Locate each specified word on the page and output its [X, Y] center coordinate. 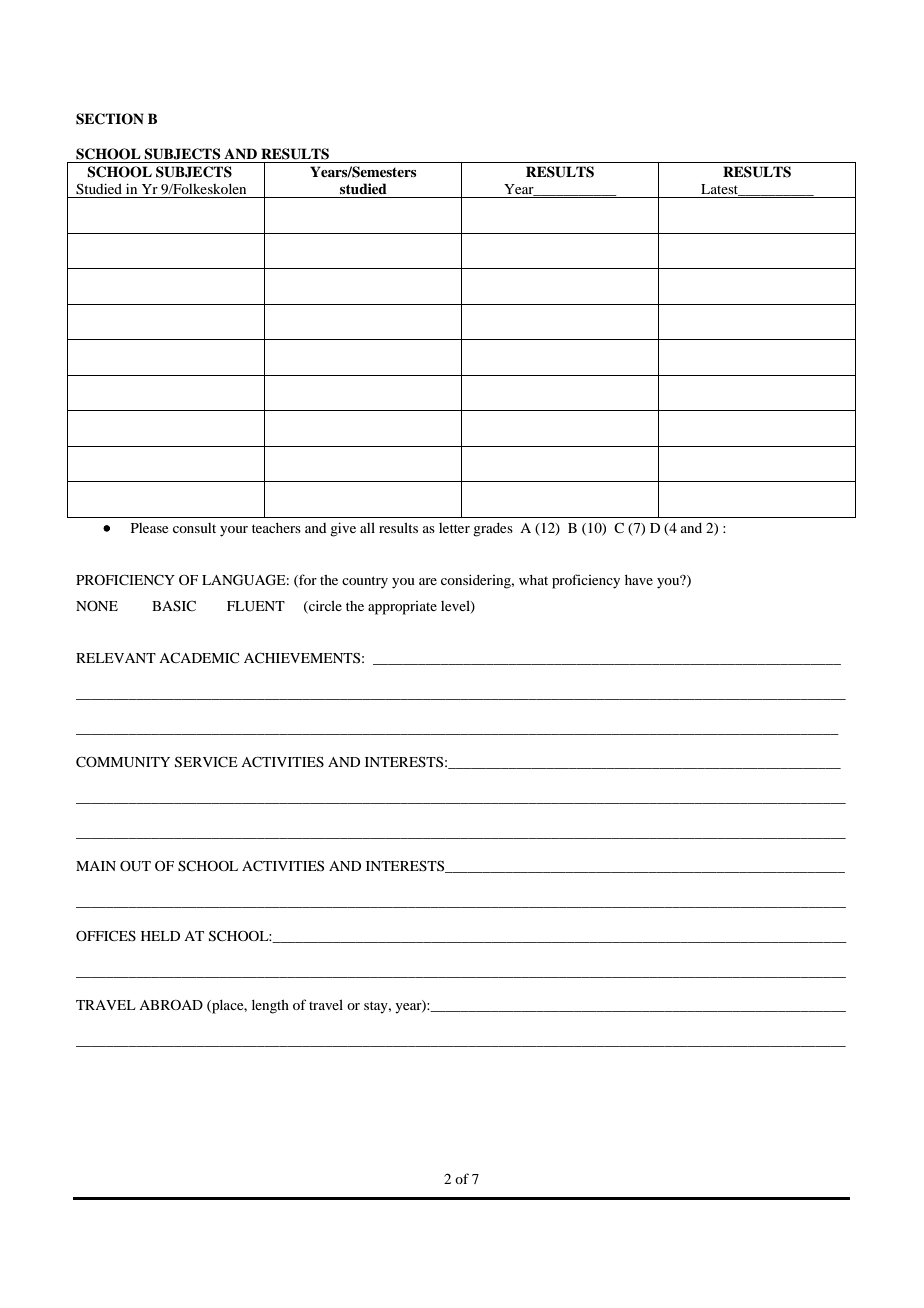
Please [149, 528]
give [343, 529]
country [365, 582]
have [639, 580]
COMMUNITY [123, 762]
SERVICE [206, 762]
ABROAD [171, 1005]
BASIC [174, 605]
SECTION [110, 119]
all [367, 528]
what [533, 580]
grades [493, 530]
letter [454, 528]
